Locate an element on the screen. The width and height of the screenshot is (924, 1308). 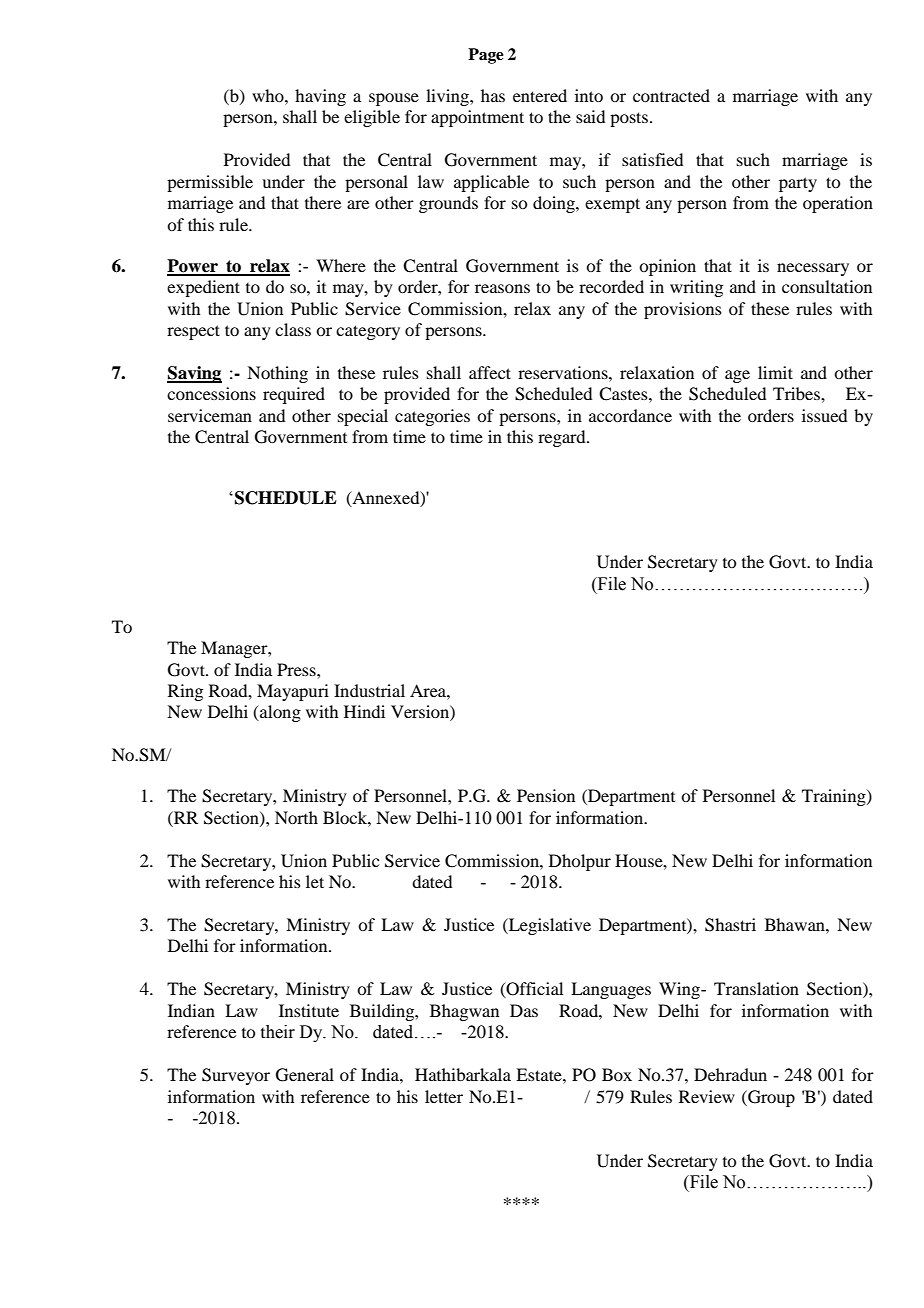
Surveyor is located at coordinates (236, 1076).
